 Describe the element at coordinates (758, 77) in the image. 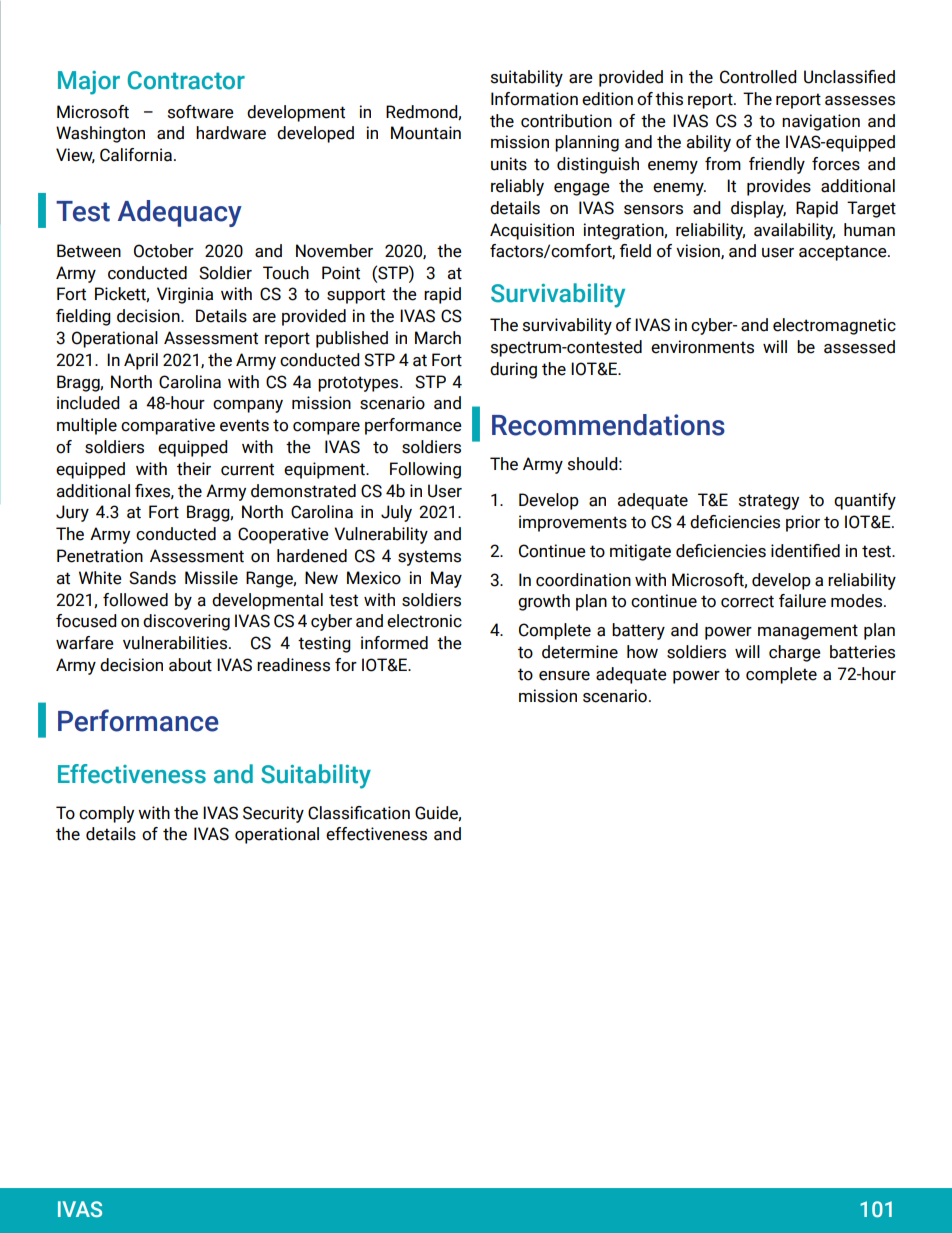

I see `Controlled` at that location.
